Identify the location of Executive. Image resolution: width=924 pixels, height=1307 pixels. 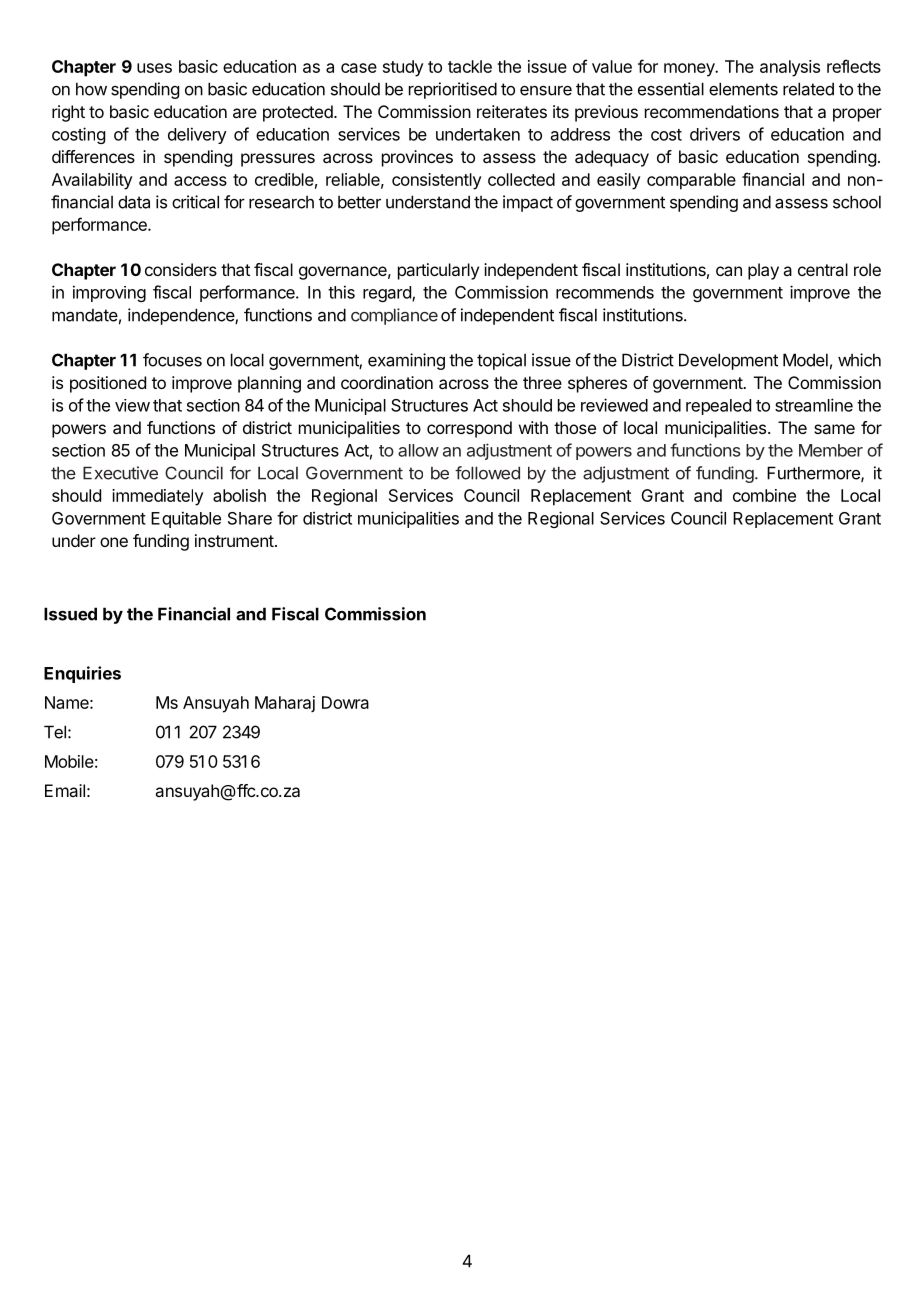
(120, 473).
